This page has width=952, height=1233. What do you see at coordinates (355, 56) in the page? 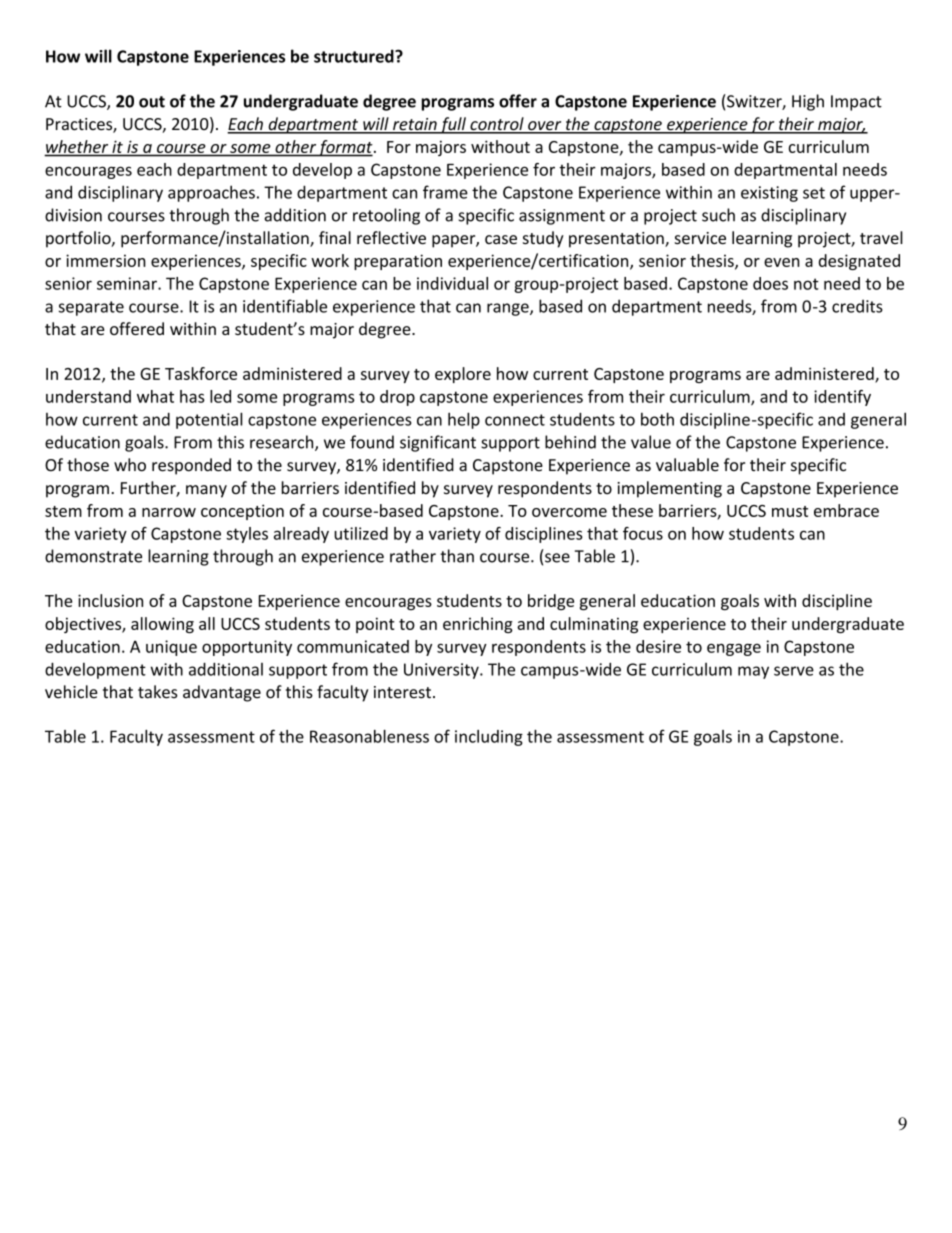
I see `structured` at bounding box center [355, 56].
